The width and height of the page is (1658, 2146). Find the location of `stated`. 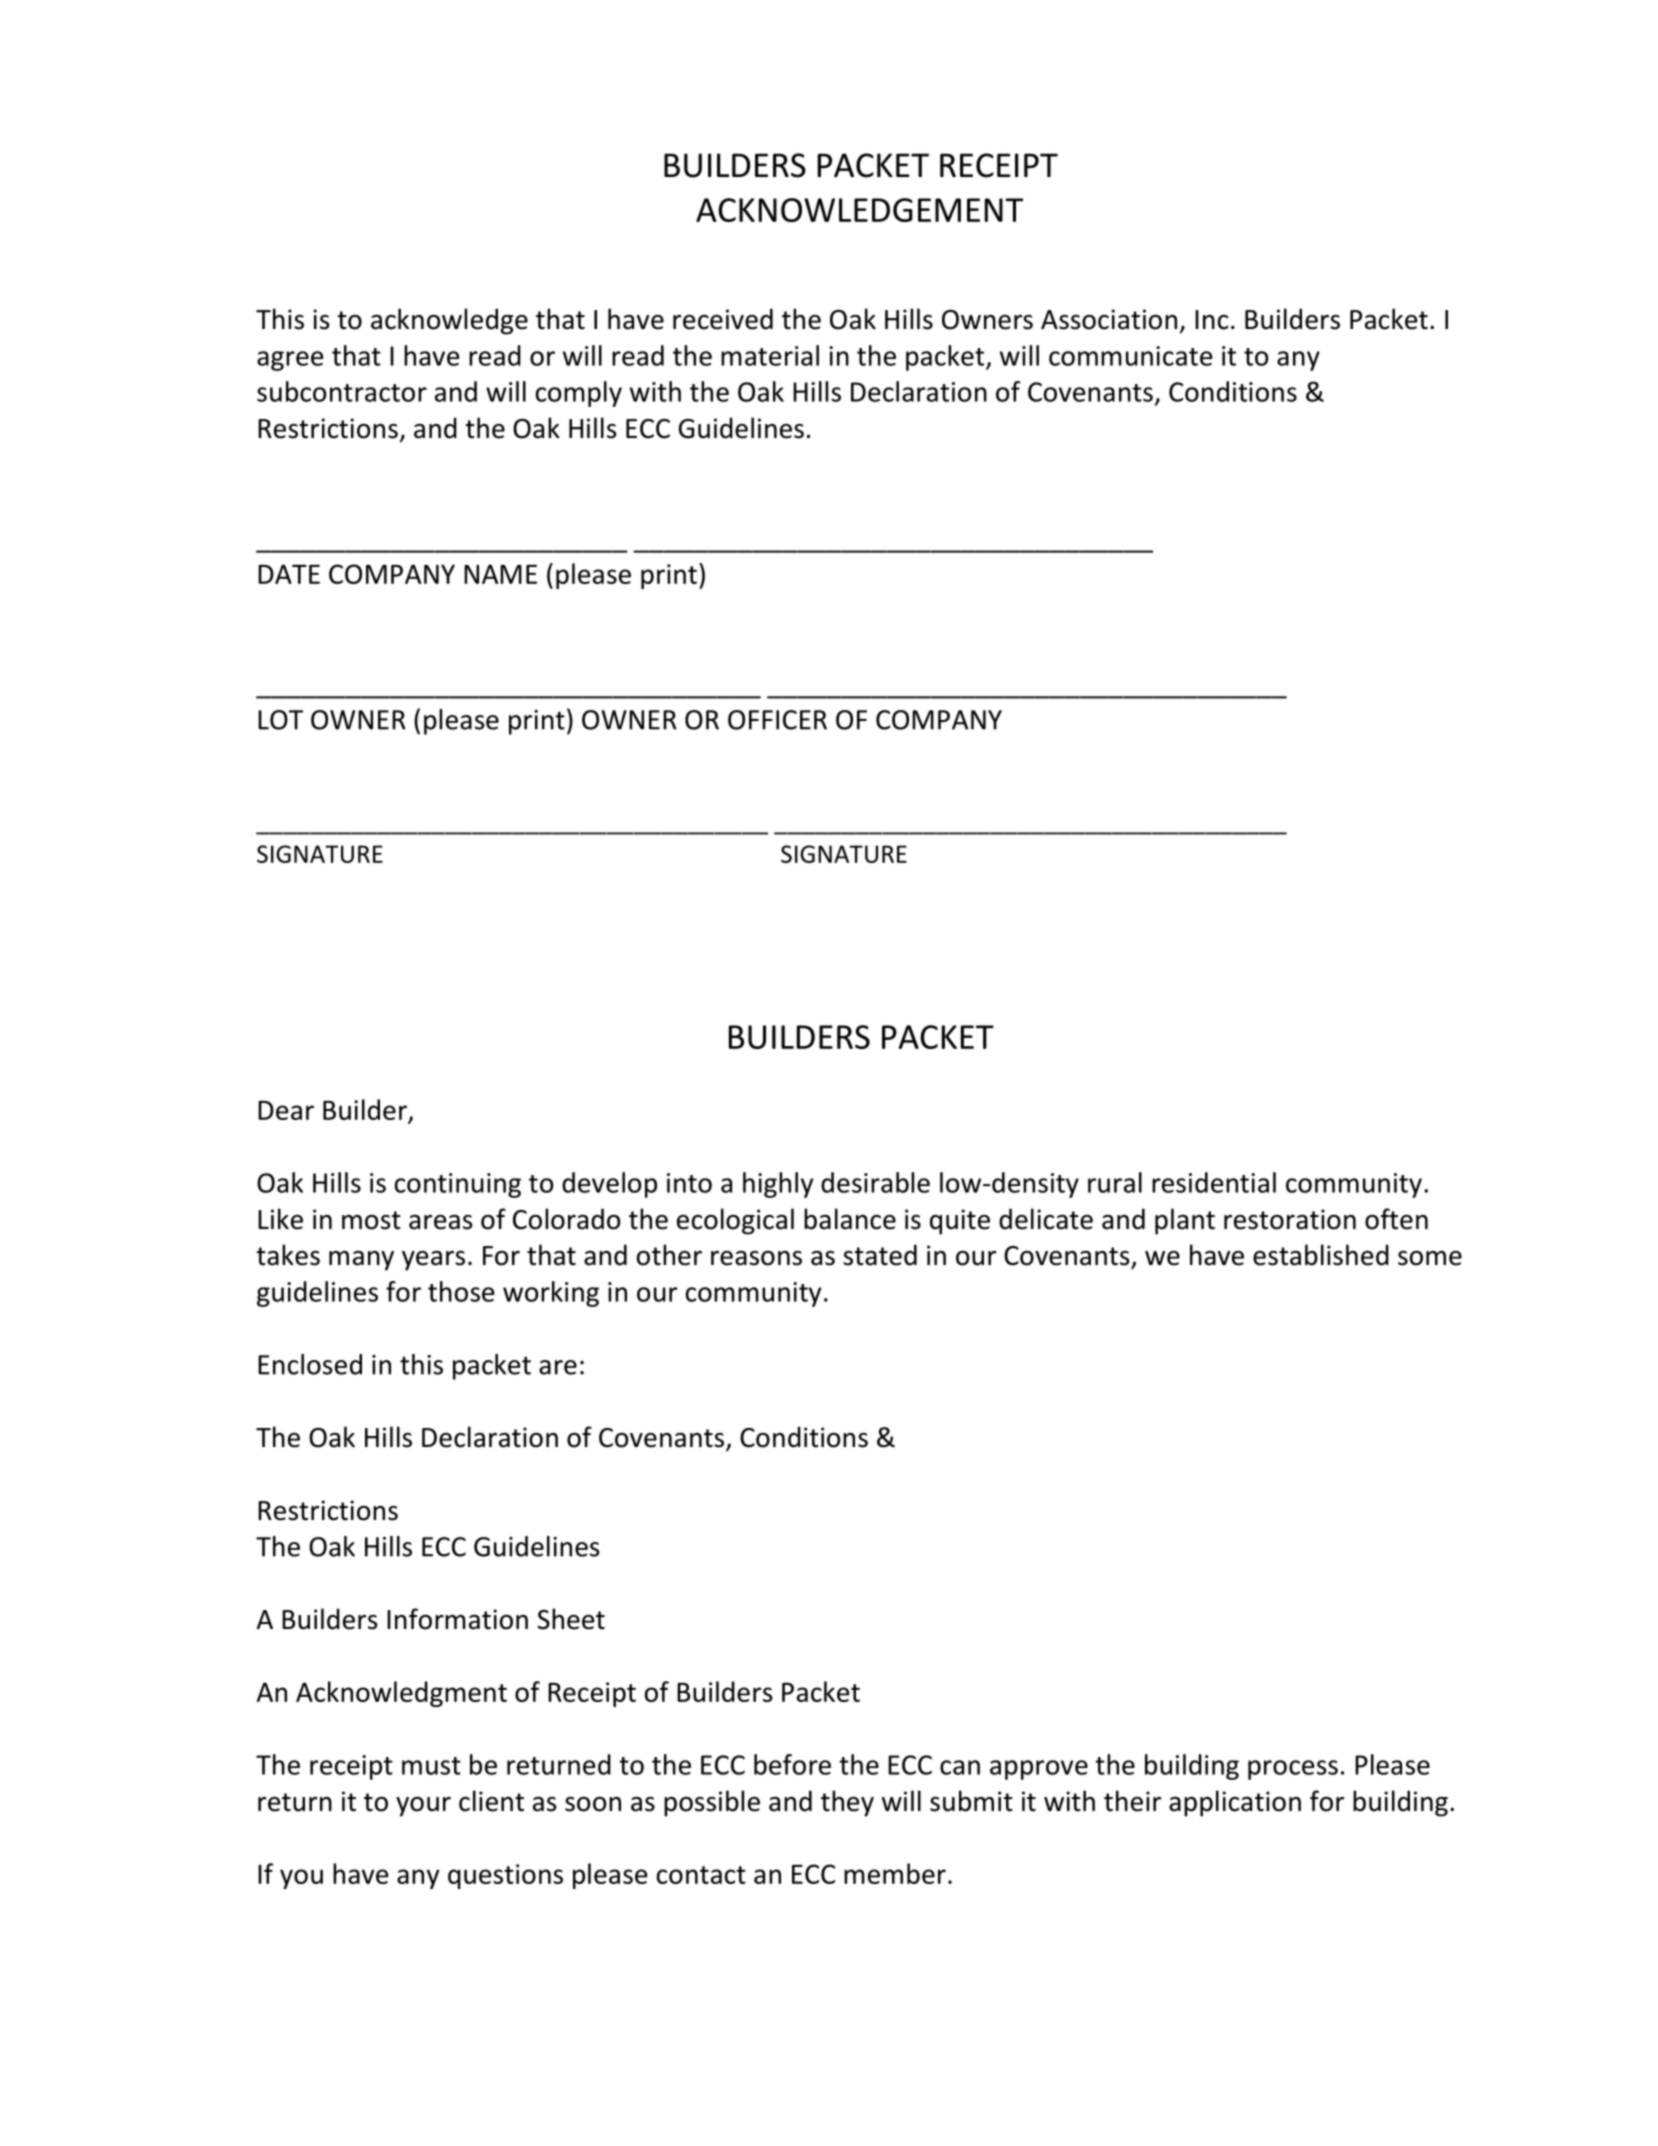

stated is located at coordinates (880, 1255).
